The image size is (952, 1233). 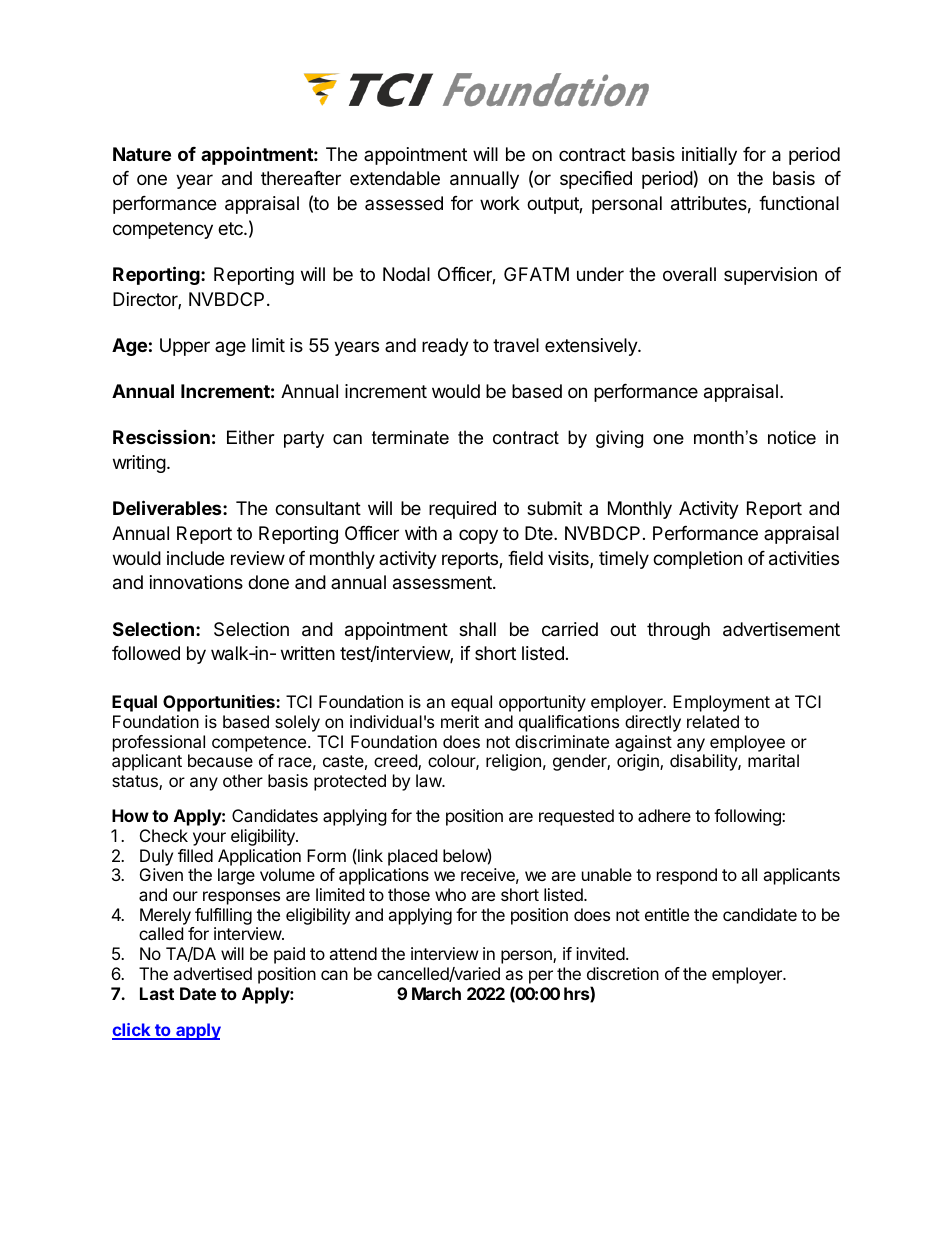 What do you see at coordinates (748, 817) in the image?
I see `following` at bounding box center [748, 817].
